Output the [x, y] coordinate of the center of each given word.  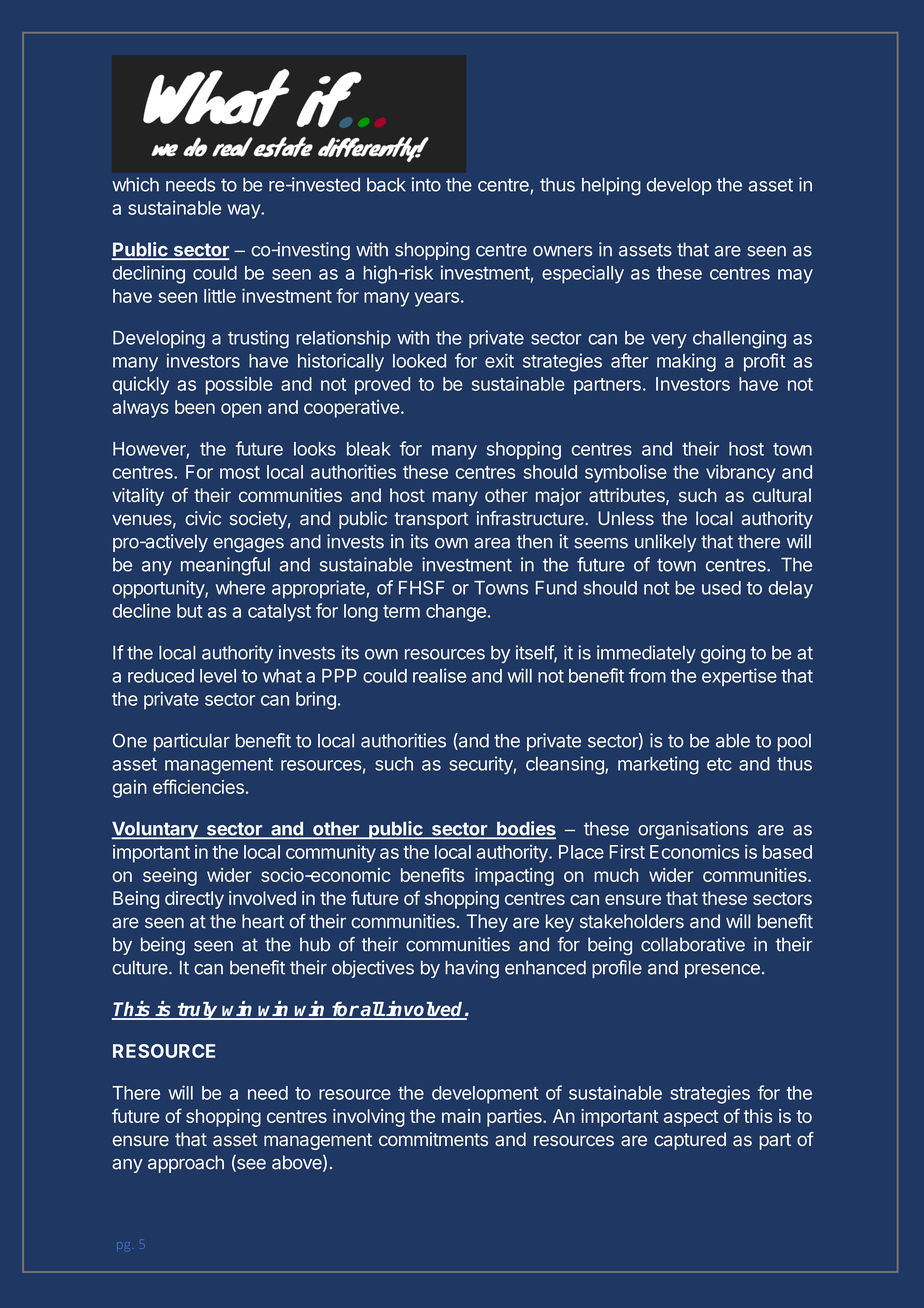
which [135, 184]
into [426, 184]
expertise [739, 677]
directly [194, 900]
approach [186, 1164]
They [487, 923]
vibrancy [741, 473]
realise [439, 675]
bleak [369, 449]
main [461, 1116]
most [240, 472]
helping [611, 186]
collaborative [693, 944]
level [218, 676]
